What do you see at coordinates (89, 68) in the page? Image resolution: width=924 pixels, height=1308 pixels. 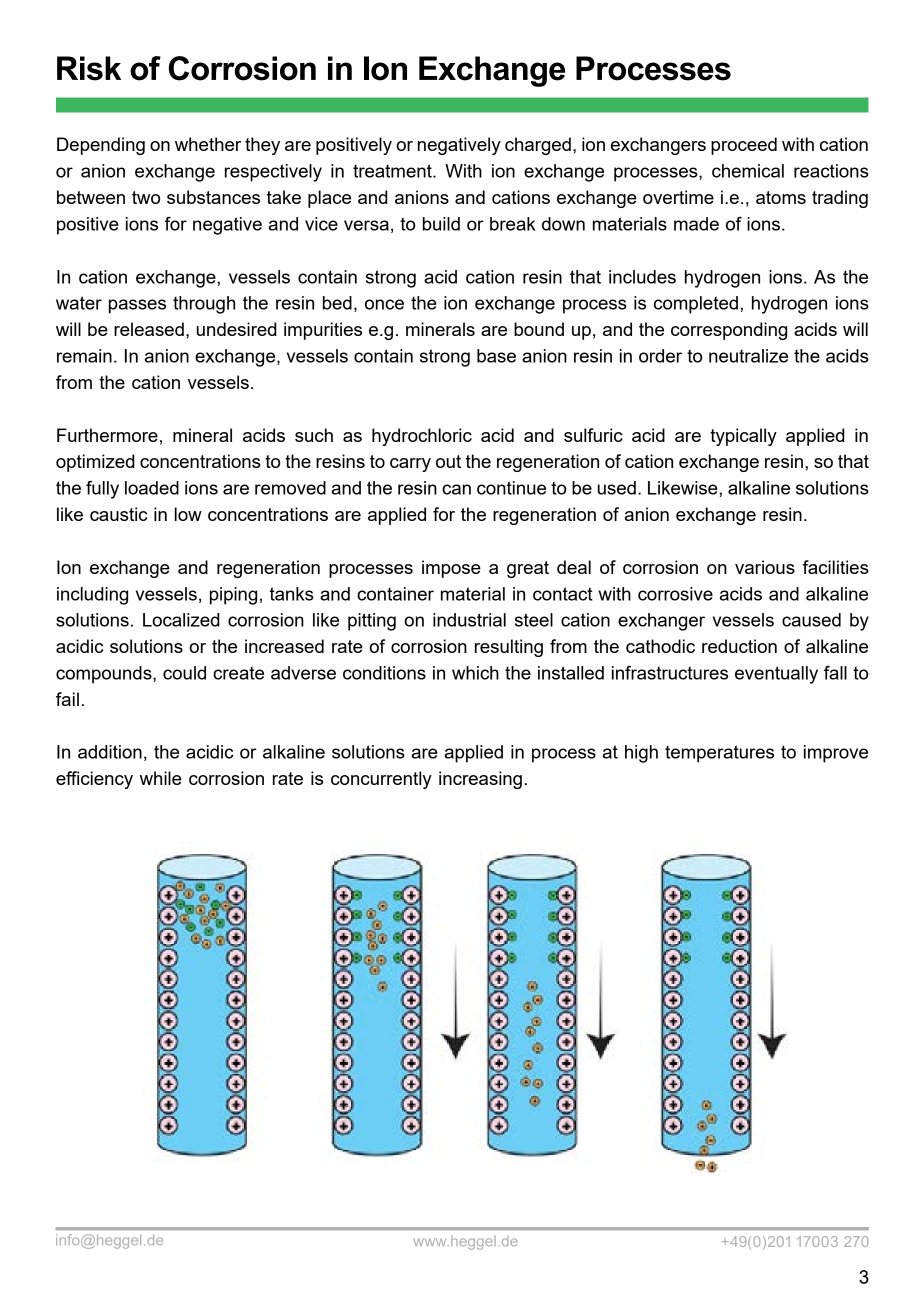 I see `Risk` at bounding box center [89, 68].
